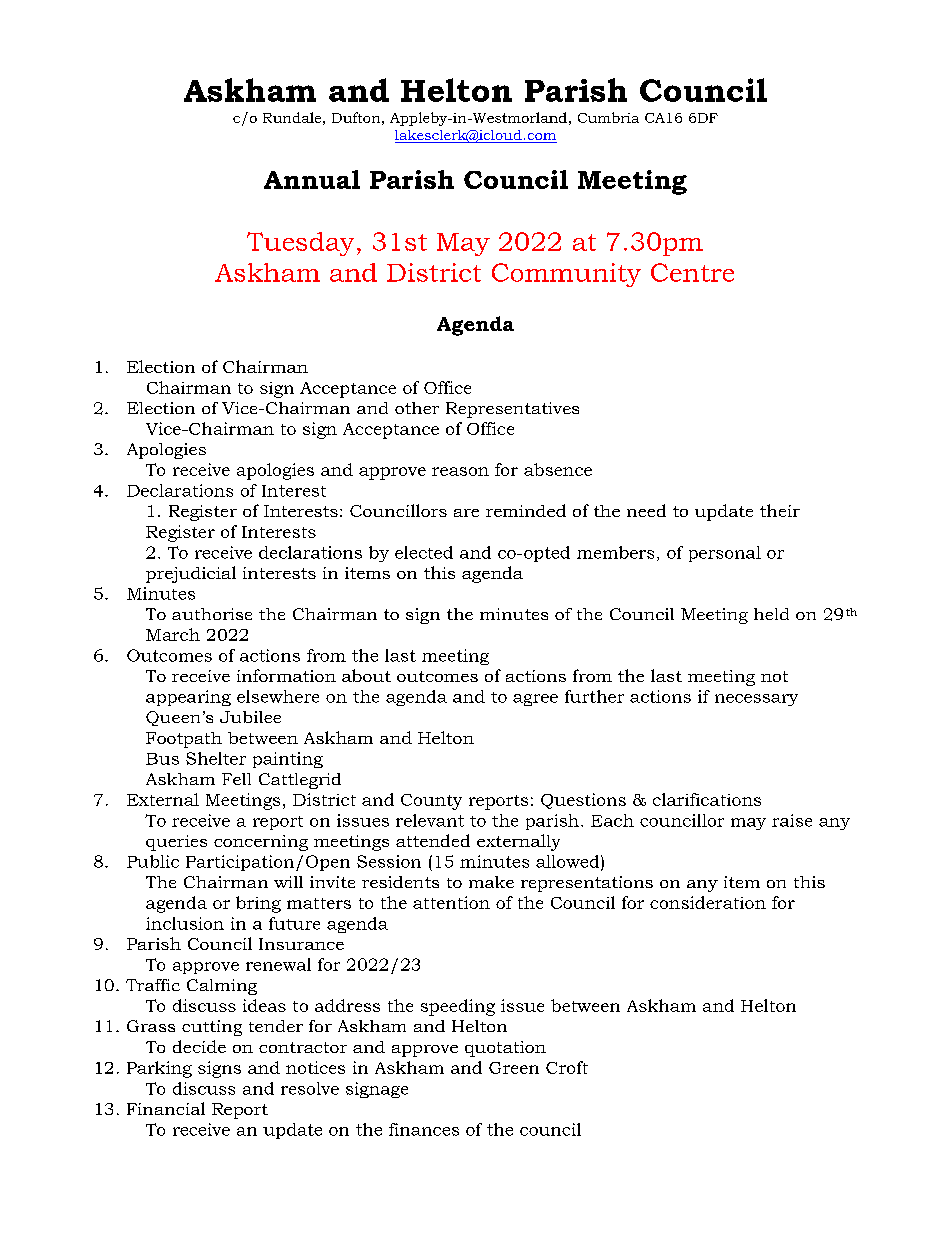  Describe the element at coordinates (424, 552) in the screenshot. I see `elected` at that location.
